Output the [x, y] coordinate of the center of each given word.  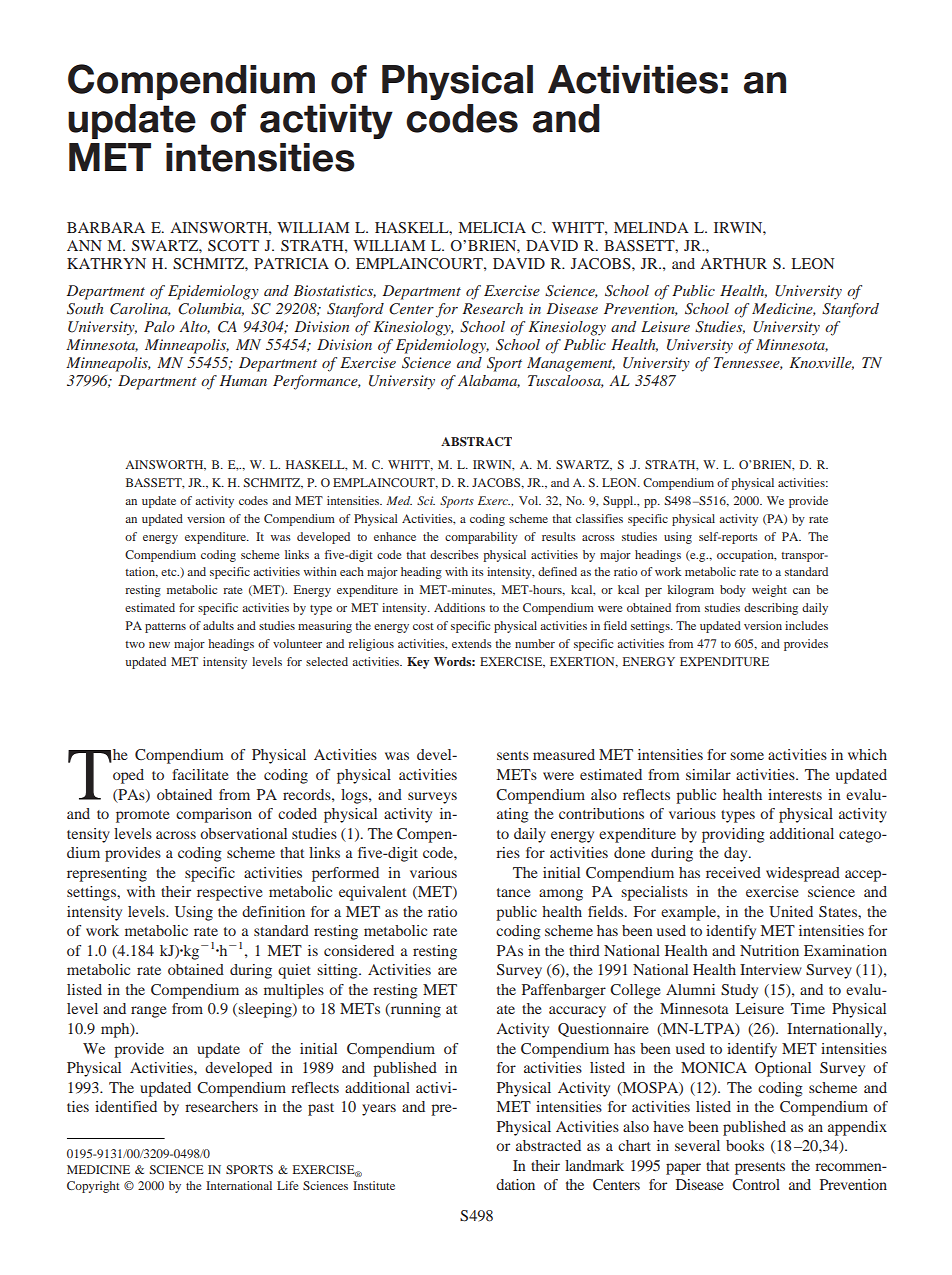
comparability [481, 538]
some [747, 756]
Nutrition [769, 950]
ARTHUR [733, 264]
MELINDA [651, 227]
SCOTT [233, 246]
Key [418, 663]
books [745, 1145]
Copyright [93, 1187]
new [159, 645]
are [447, 971]
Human [243, 380]
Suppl [619, 502]
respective [229, 893]
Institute [374, 1185]
